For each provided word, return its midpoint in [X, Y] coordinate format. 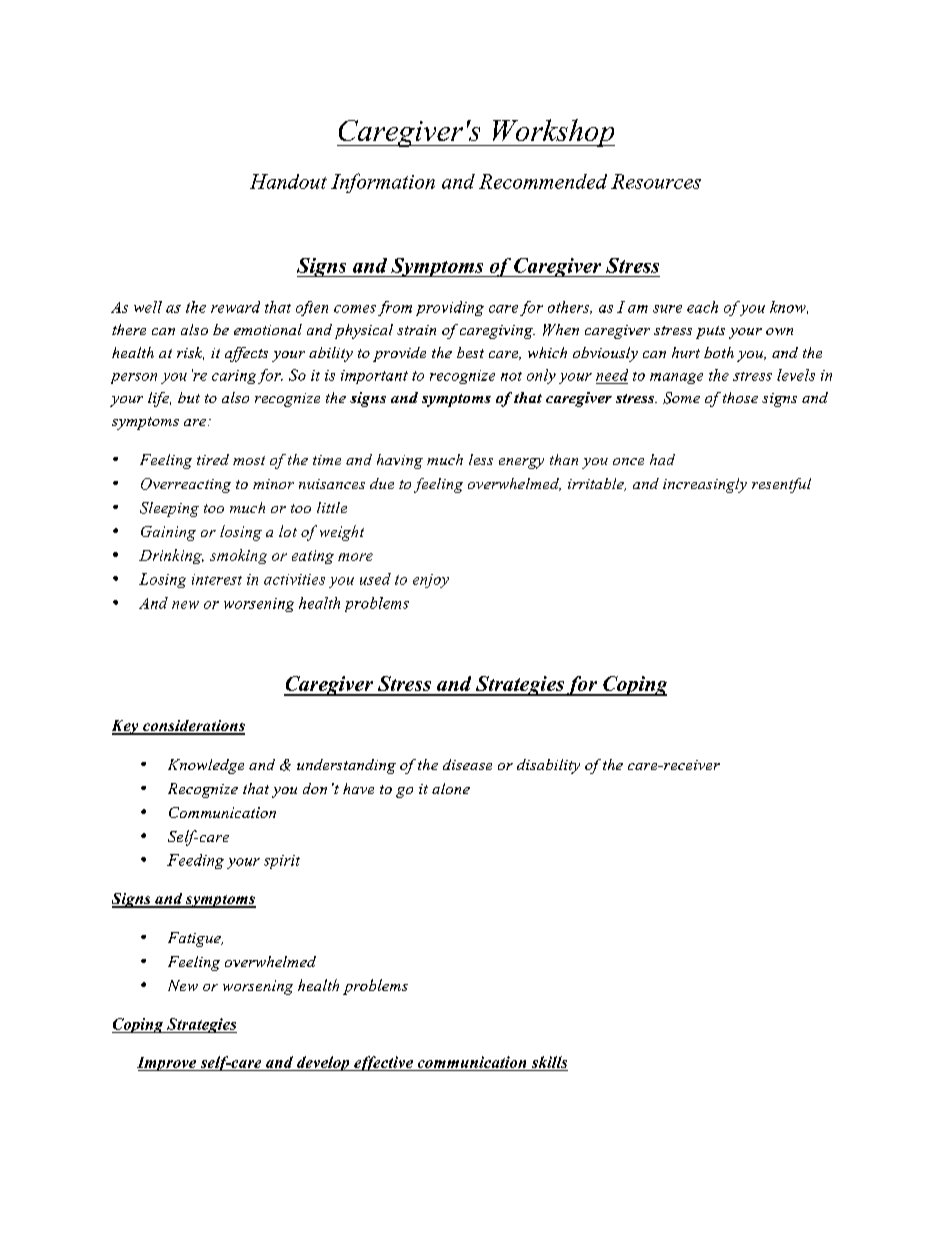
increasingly [705, 485]
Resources [656, 181]
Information [383, 183]
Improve [168, 1064]
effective [383, 1063]
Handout [288, 181]
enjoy [431, 581]
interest [217, 579]
